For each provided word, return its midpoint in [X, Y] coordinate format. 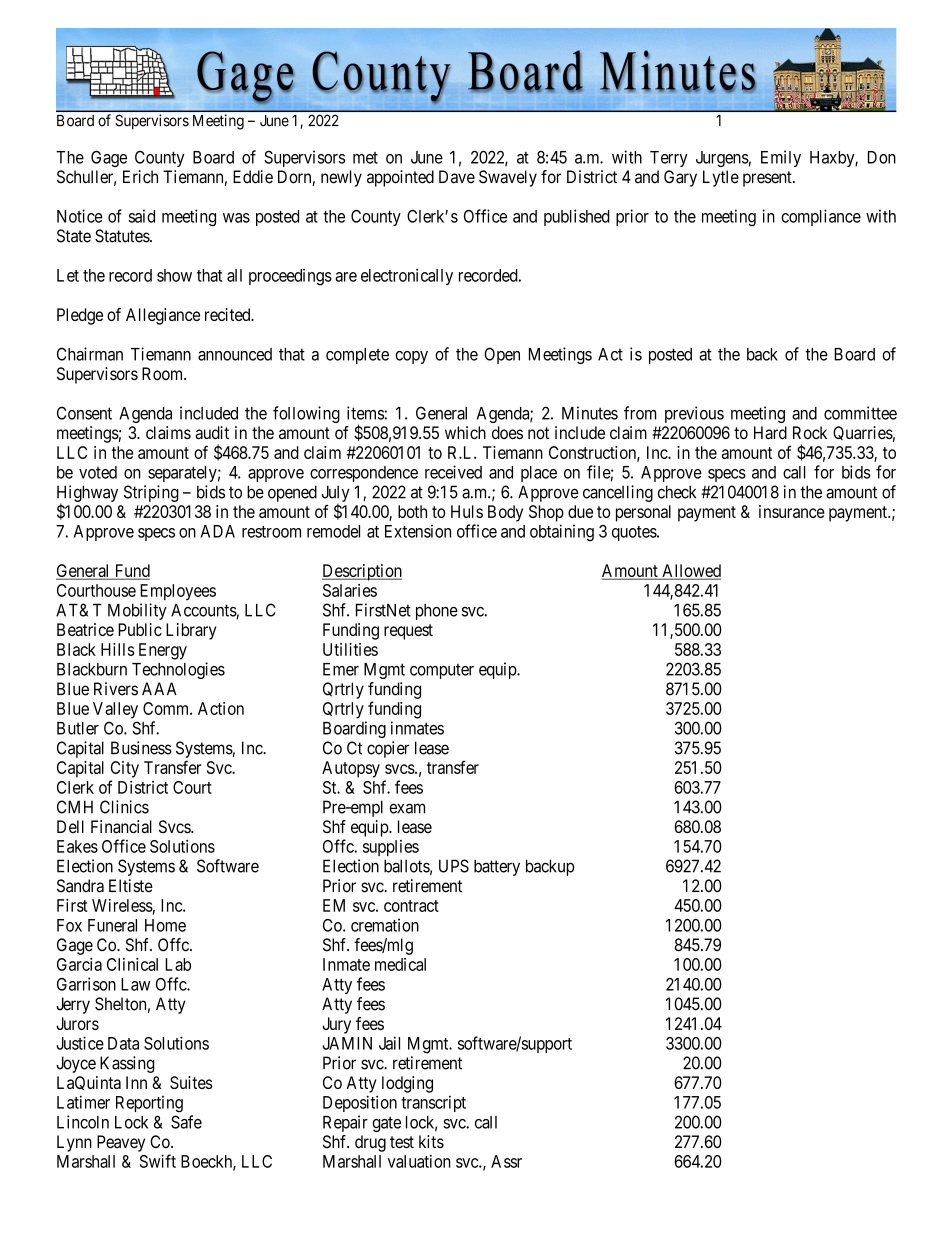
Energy [163, 651]
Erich [140, 177]
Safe [186, 1122]
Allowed [690, 572]
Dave [457, 177]
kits [431, 1141]
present [768, 179]
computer [442, 671]
